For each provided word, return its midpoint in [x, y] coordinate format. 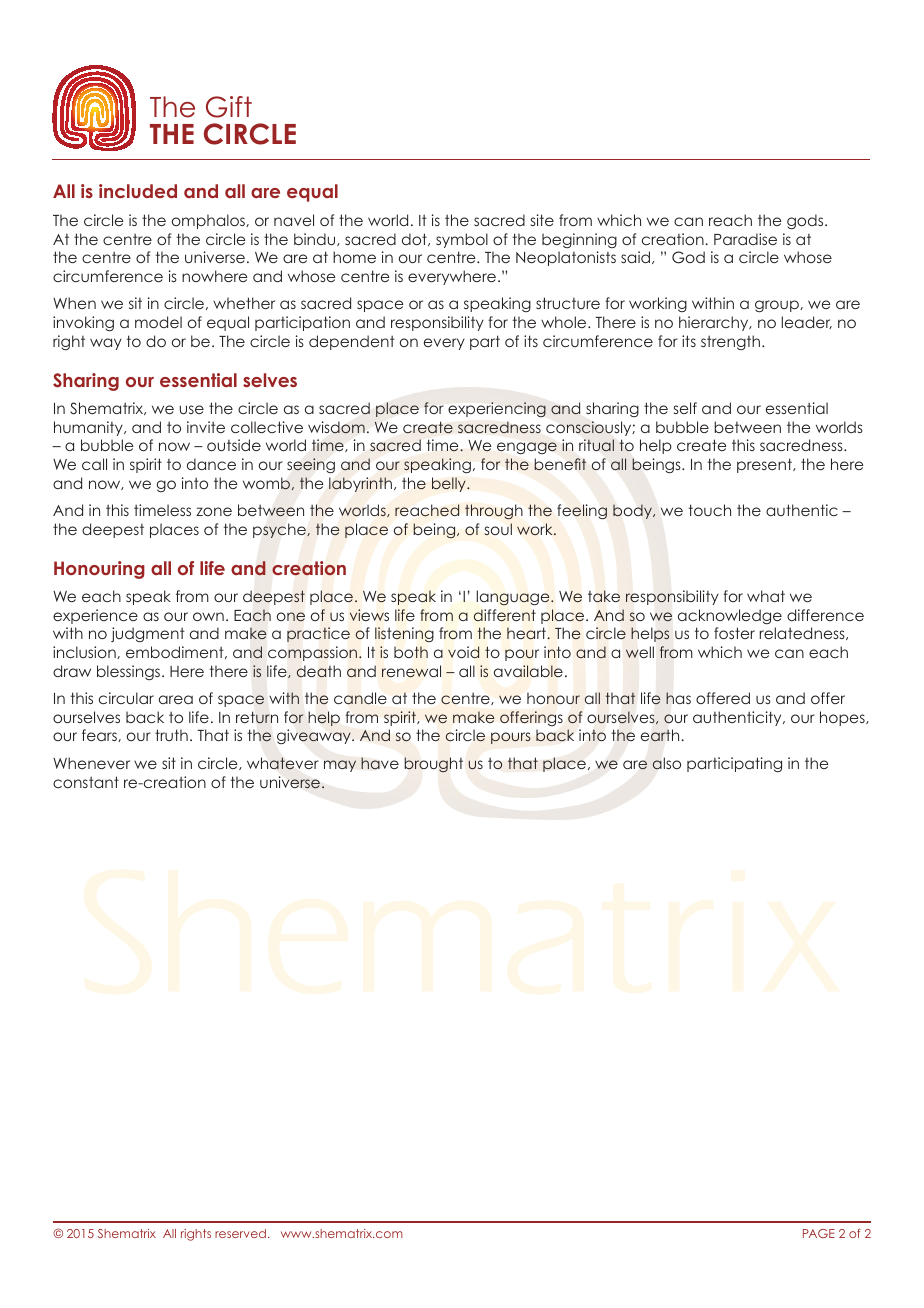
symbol [462, 240]
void [463, 652]
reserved [240, 1233]
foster [734, 633]
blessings [130, 672]
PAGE [819, 1233]
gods [806, 221]
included [138, 191]
